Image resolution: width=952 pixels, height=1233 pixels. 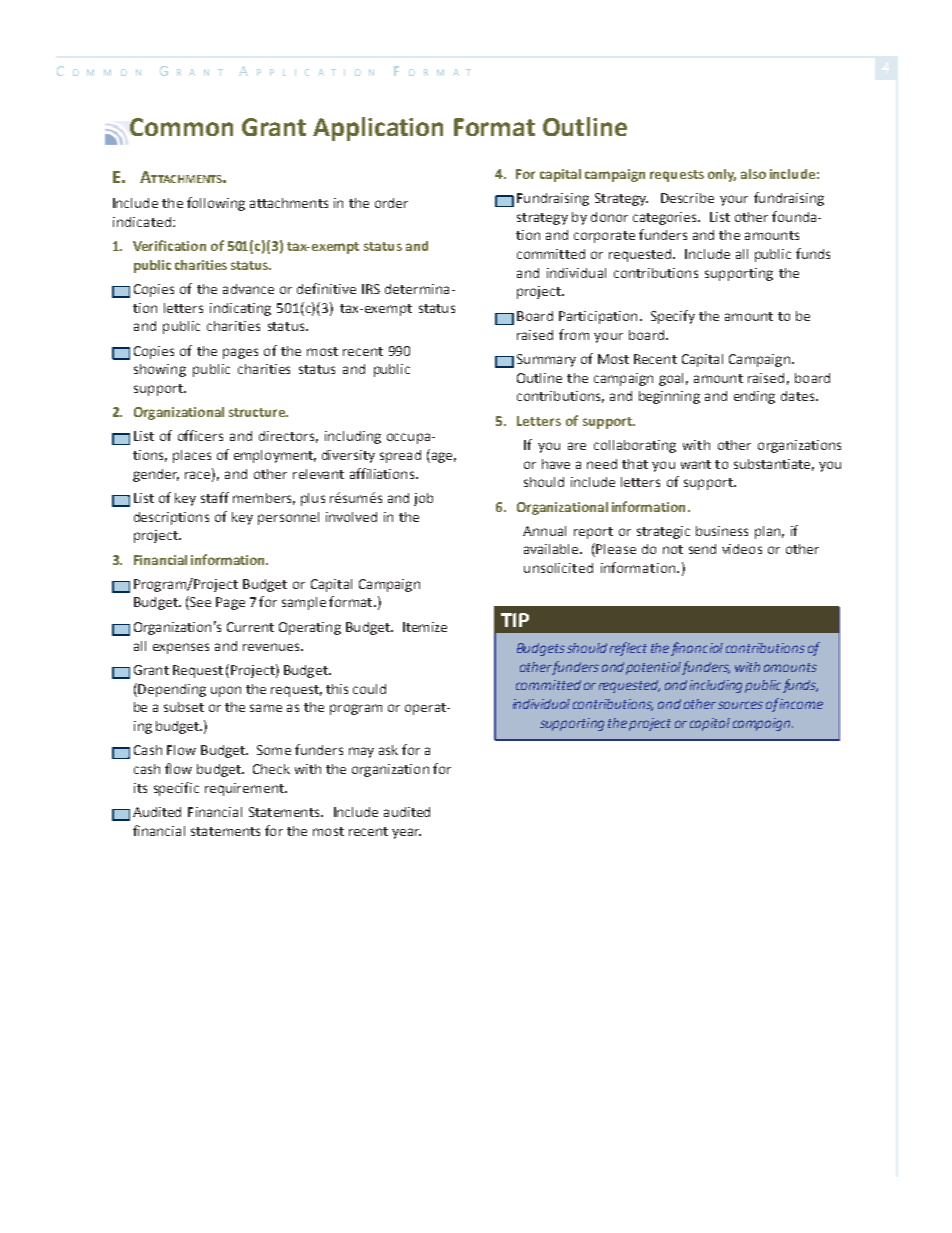 What do you see at coordinates (546, 360) in the document?
I see `Summary` at bounding box center [546, 360].
